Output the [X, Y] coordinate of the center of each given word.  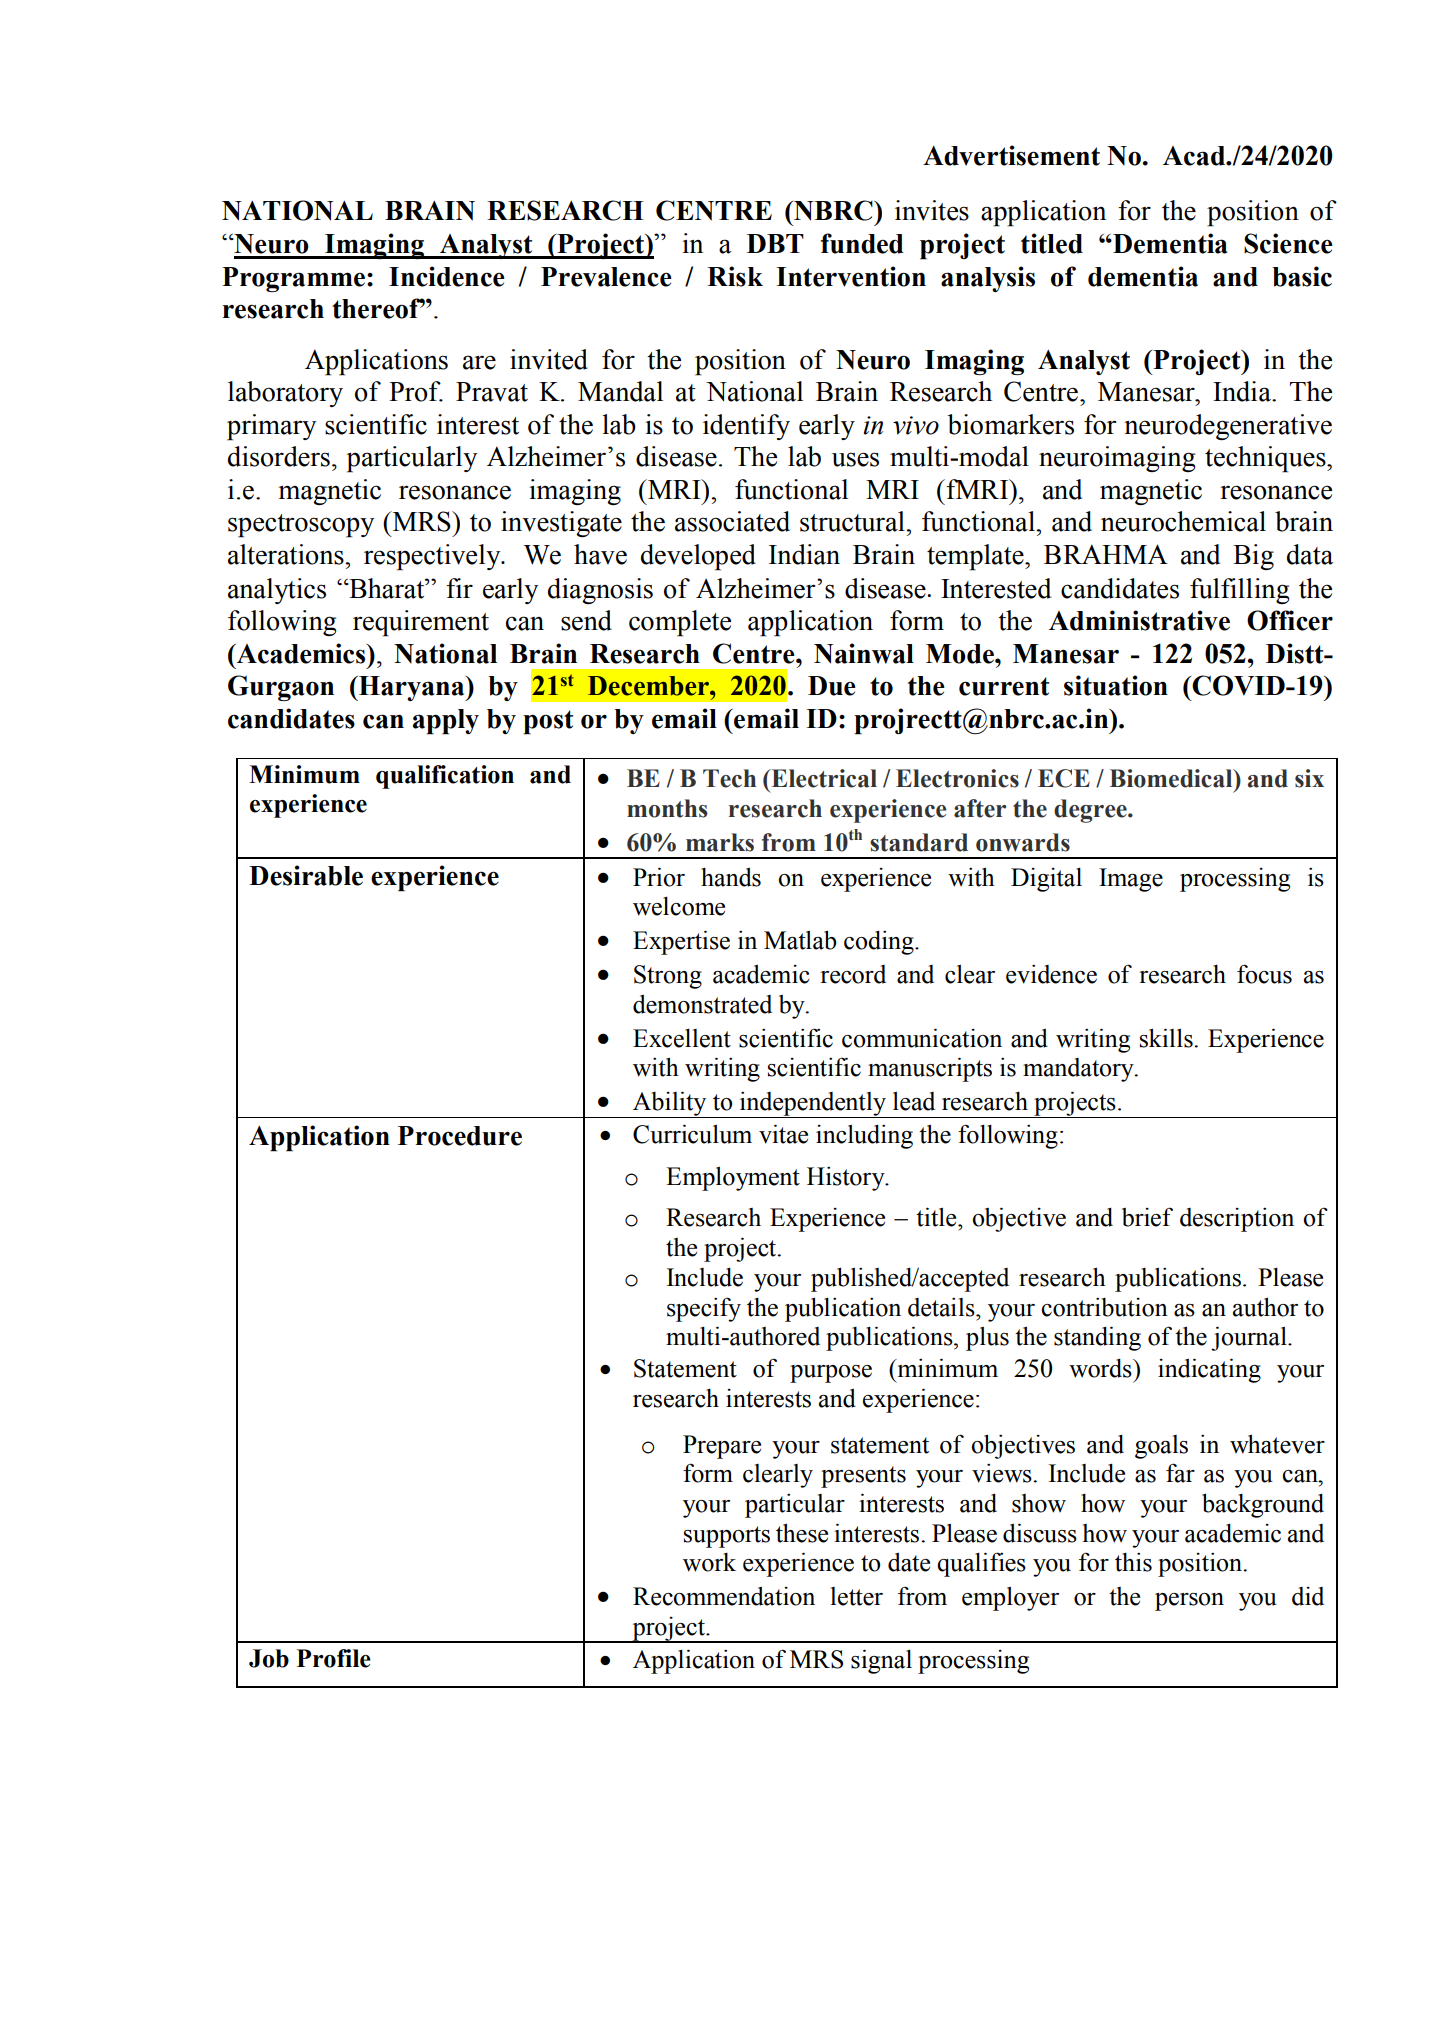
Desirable [306, 875]
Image [1131, 880]
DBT [775, 243]
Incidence [447, 276]
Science [1288, 243]
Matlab [800, 940]
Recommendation [724, 1596]
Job [269, 1658]
